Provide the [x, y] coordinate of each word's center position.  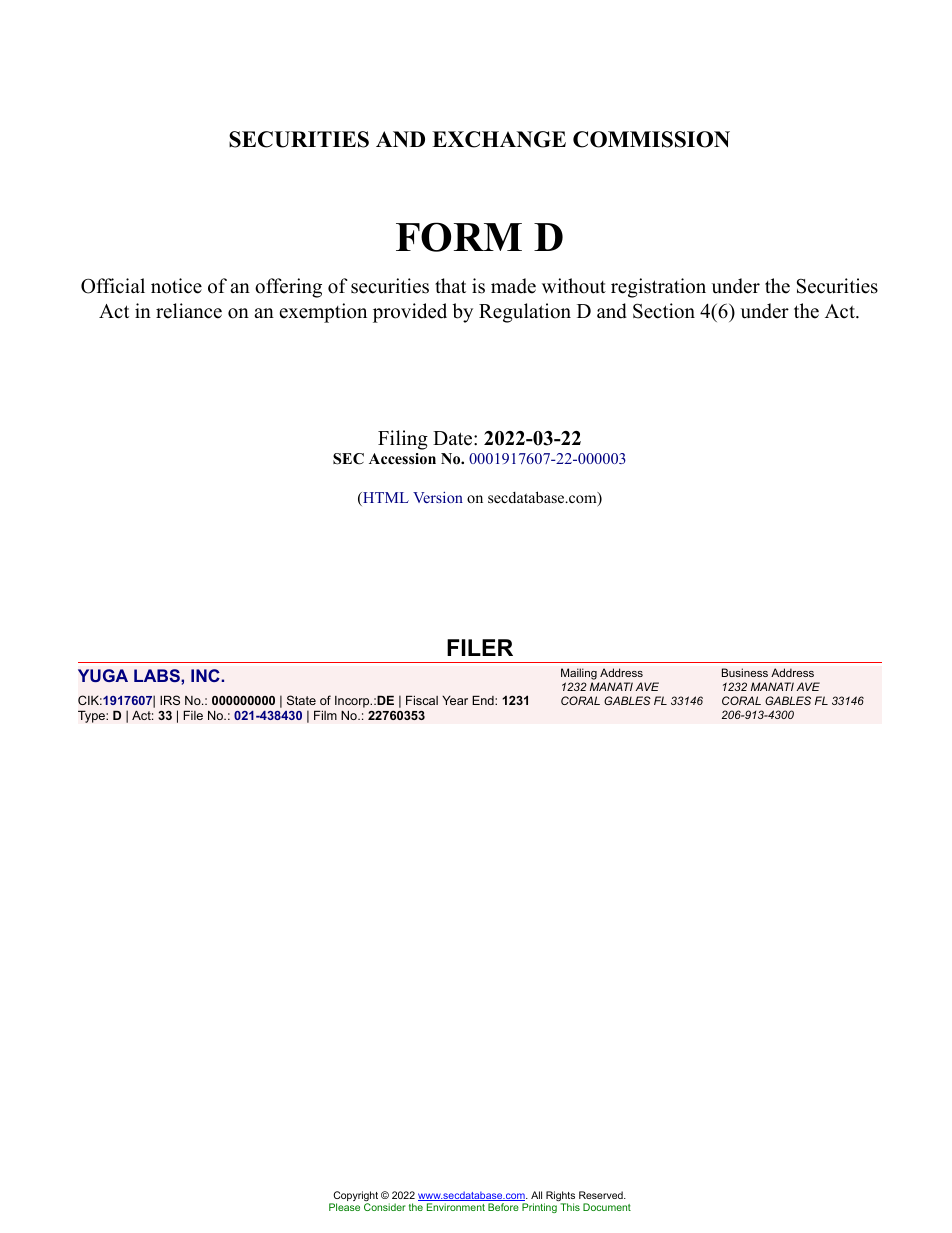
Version [438, 497]
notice [176, 286]
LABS [158, 675]
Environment [456, 1207]
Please [344, 1207]
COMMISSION [651, 139]
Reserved [602, 1195]
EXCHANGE [499, 139]
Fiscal [422, 700]
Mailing [579, 674]
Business [745, 672]
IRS [170, 700]
